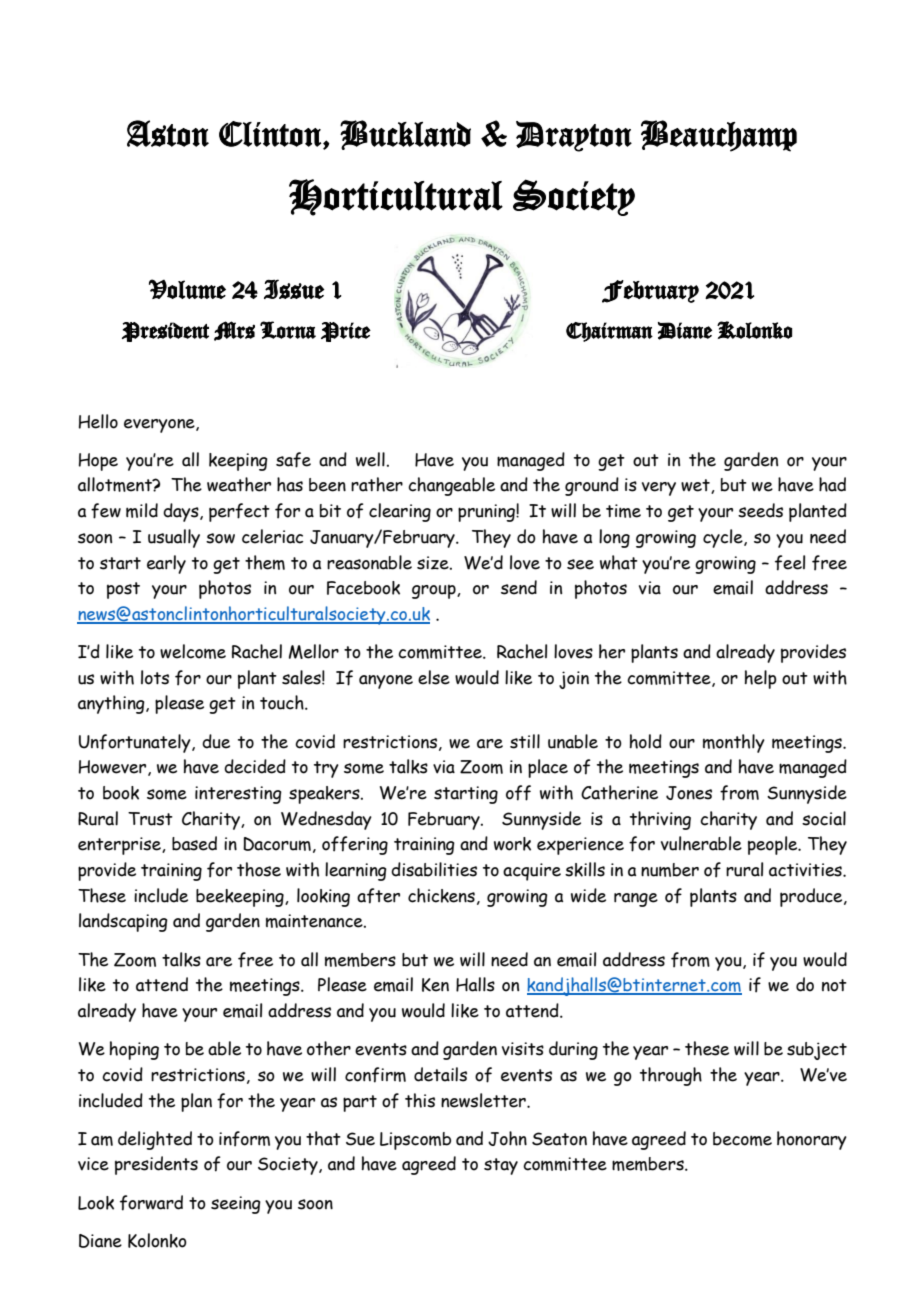 The height and width of the page is (1308, 924). What do you see at coordinates (525, 741) in the page?
I see `still` at bounding box center [525, 741].
